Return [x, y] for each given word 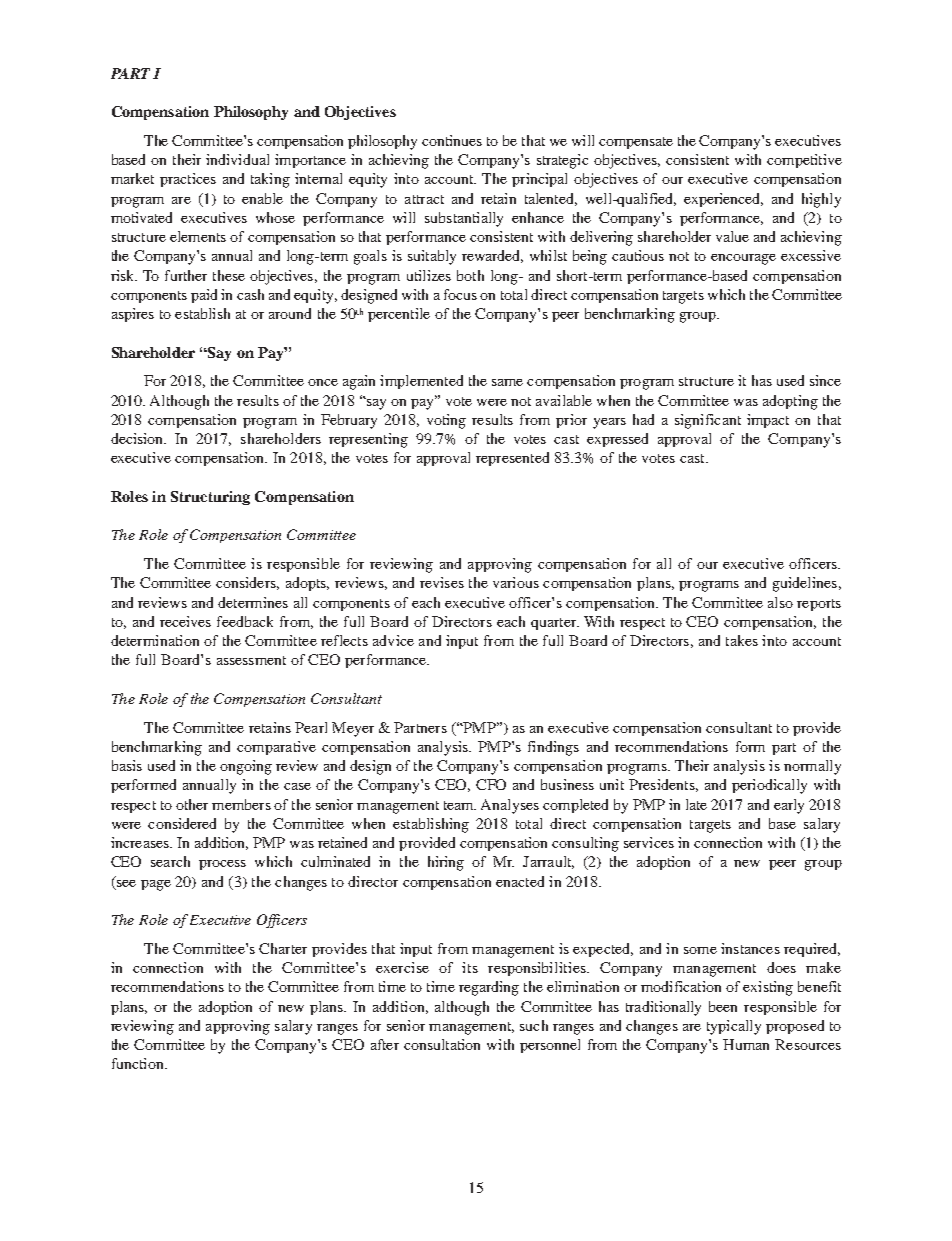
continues [452, 140]
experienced [723, 200]
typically [734, 1027]
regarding [489, 988]
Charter [283, 948]
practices [188, 180]
